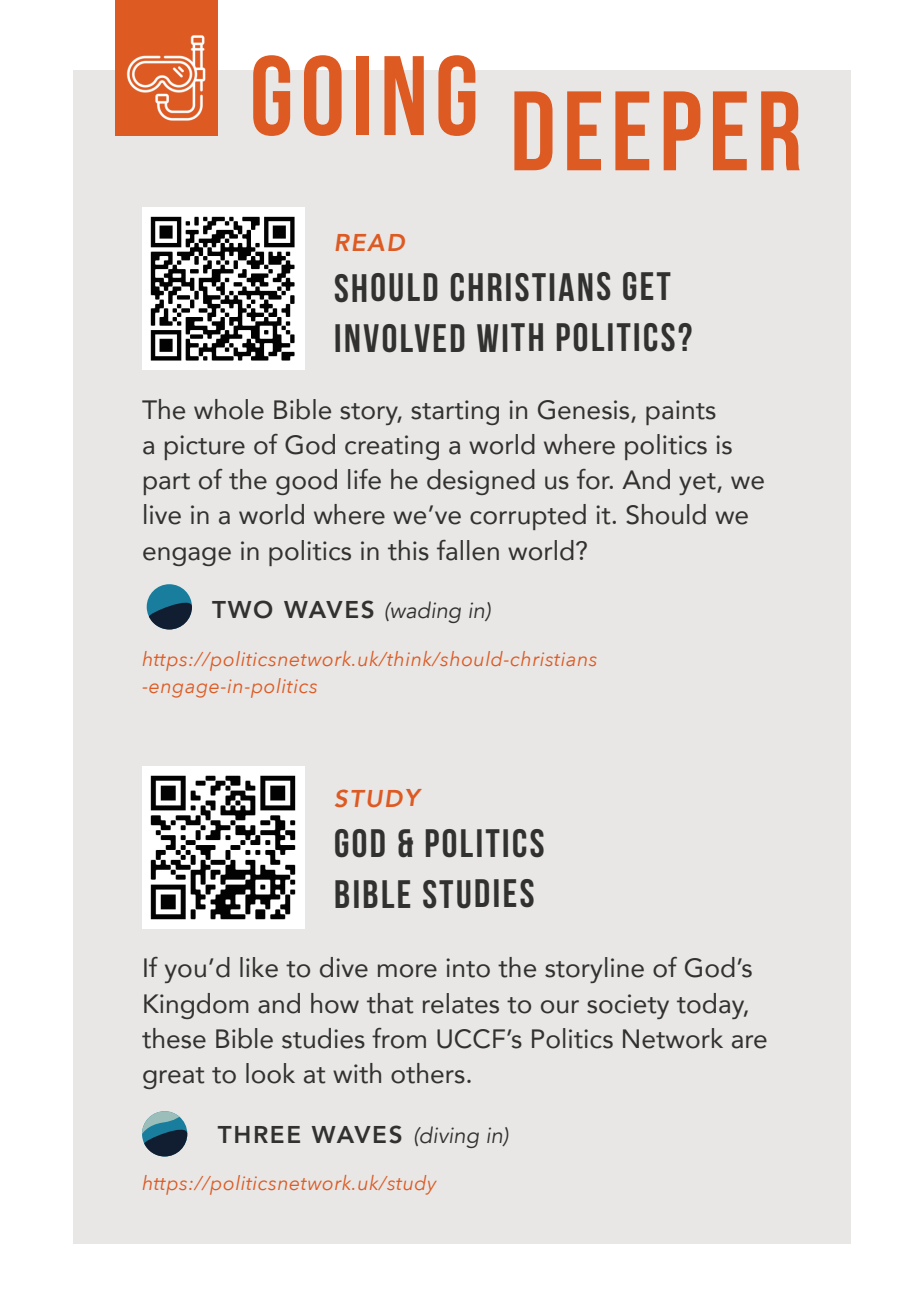  Describe the element at coordinates (205, 447) in the document. I see `picture` at that location.
